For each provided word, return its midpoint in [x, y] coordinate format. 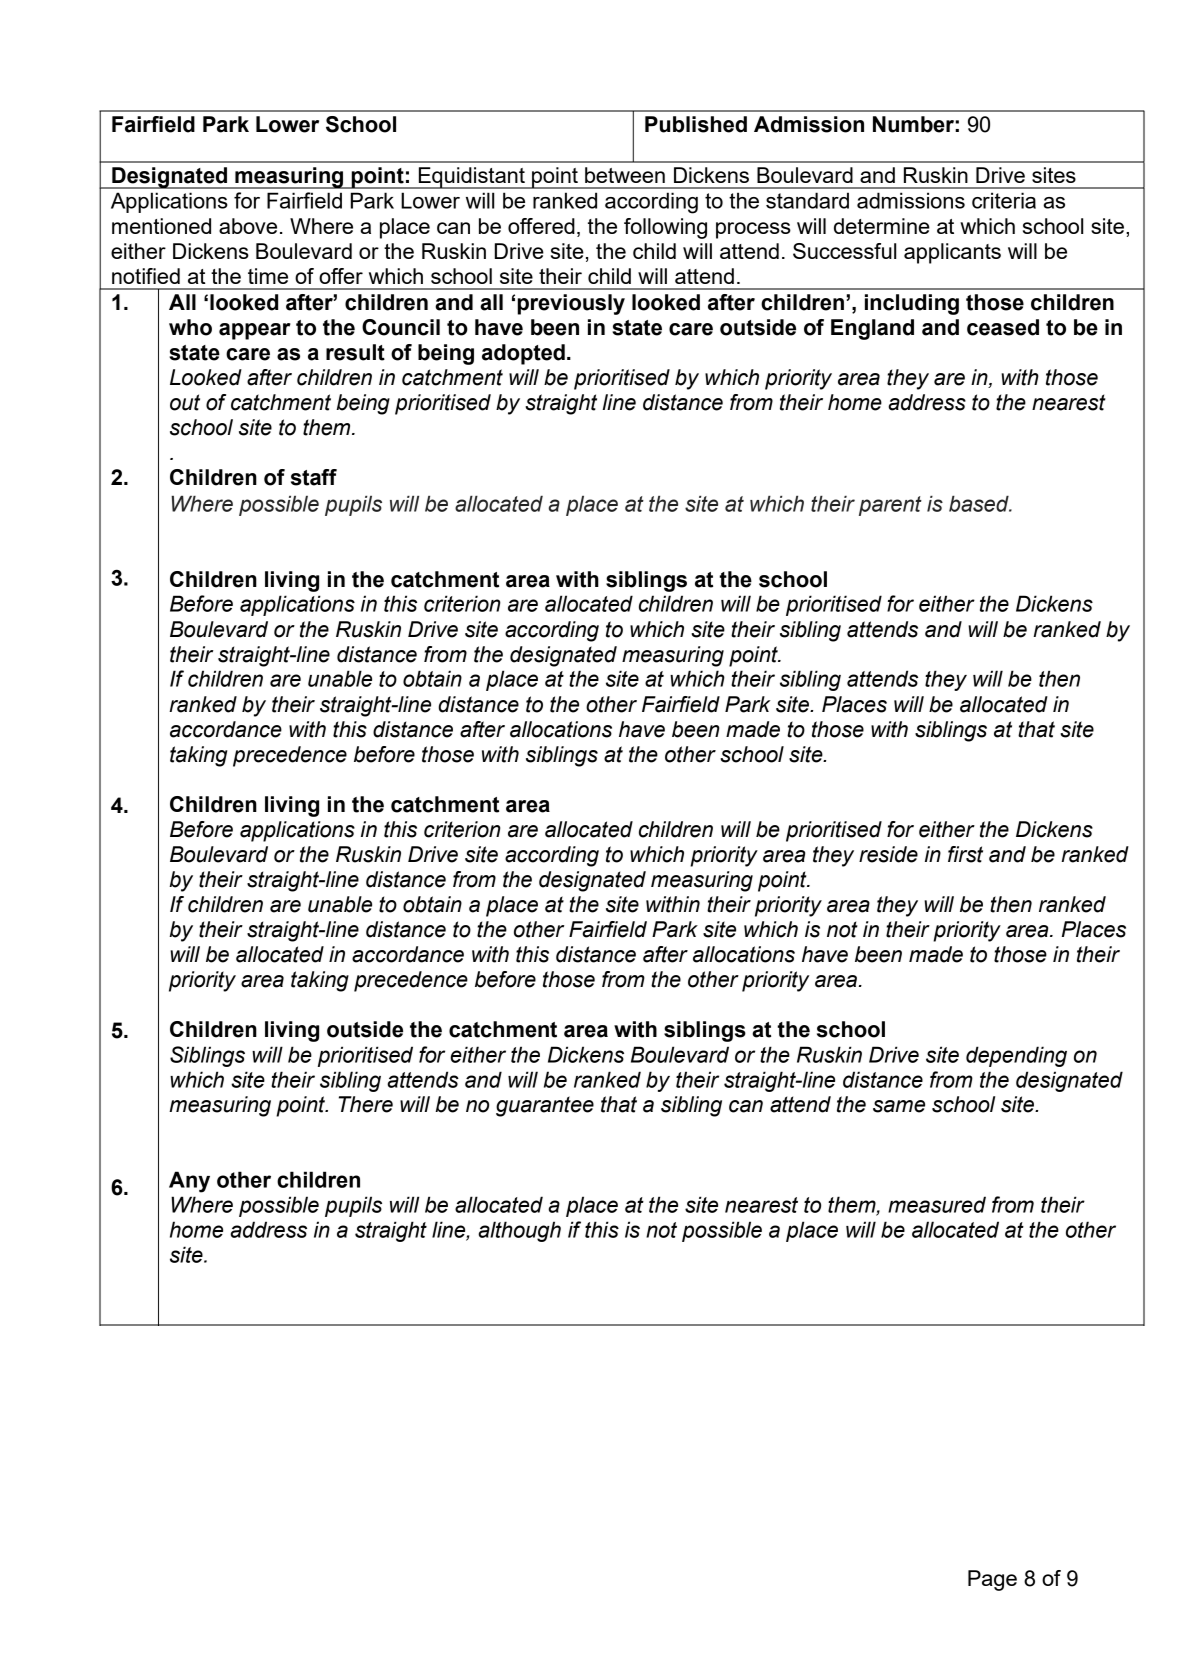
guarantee [545, 1106]
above [248, 226]
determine [882, 226]
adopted [523, 354]
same [899, 1106]
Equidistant [471, 178]
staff [314, 477]
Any [189, 1182]
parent [890, 506]
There [366, 1104]
